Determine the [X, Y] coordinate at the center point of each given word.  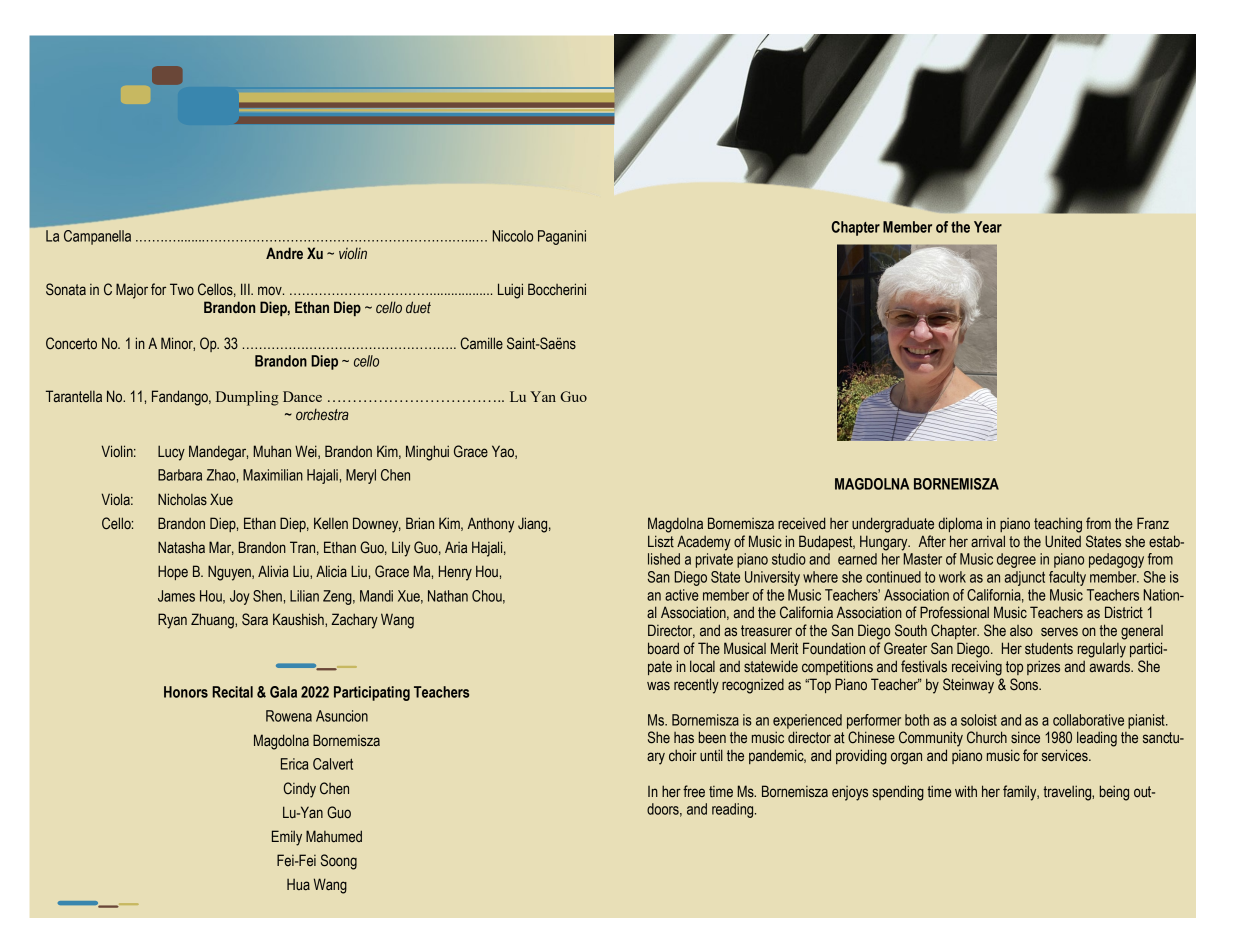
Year [988, 227]
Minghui [427, 453]
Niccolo [513, 236]
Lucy [171, 453]
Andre [284, 253]
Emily [287, 838]
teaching [1058, 525]
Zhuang [213, 621]
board [663, 648]
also [1021, 630]
